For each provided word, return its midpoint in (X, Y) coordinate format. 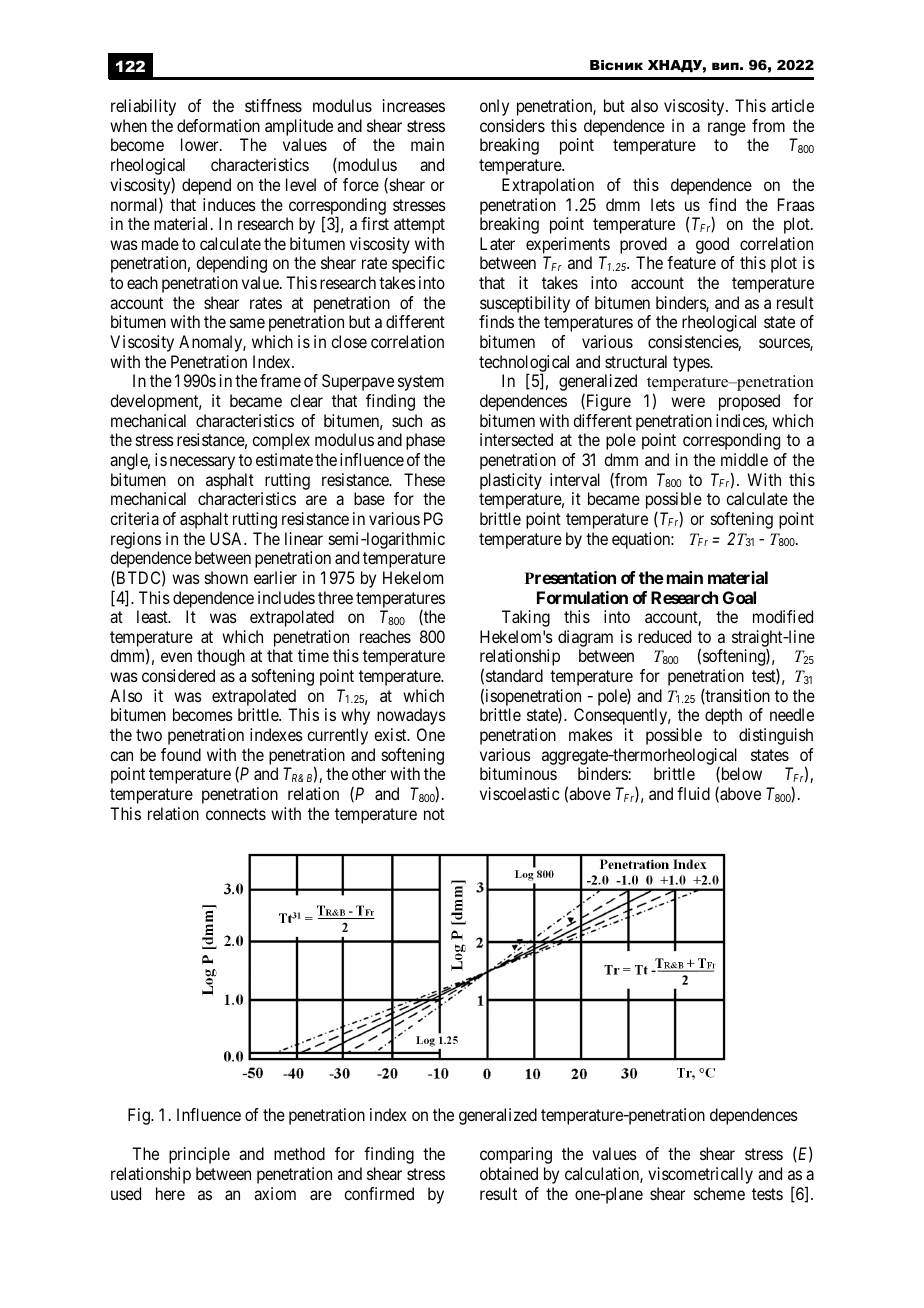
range (727, 129)
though (221, 657)
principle (199, 1155)
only (494, 107)
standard (514, 675)
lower (201, 144)
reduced (664, 636)
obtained (509, 1173)
